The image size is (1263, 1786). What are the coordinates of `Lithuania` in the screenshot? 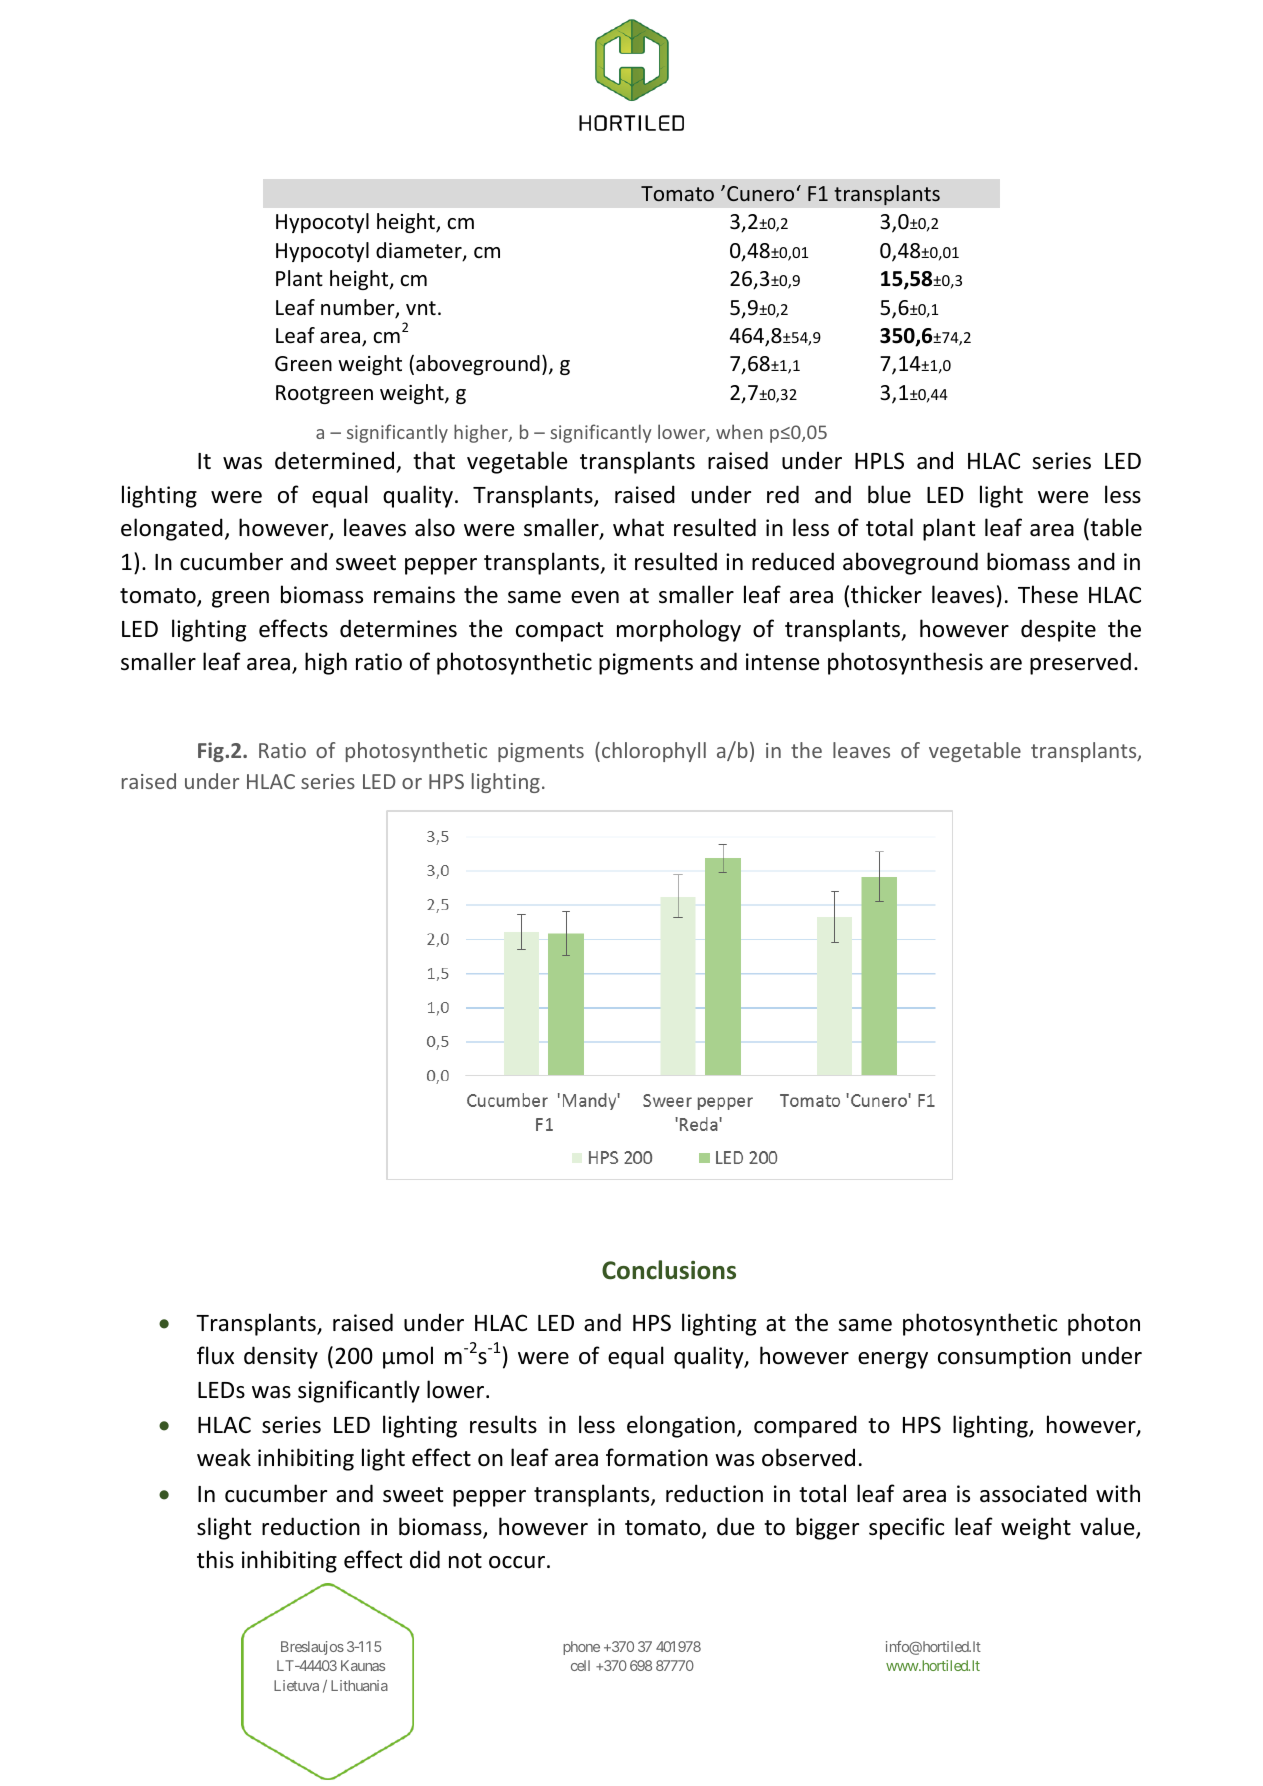 It's located at (359, 1685).
